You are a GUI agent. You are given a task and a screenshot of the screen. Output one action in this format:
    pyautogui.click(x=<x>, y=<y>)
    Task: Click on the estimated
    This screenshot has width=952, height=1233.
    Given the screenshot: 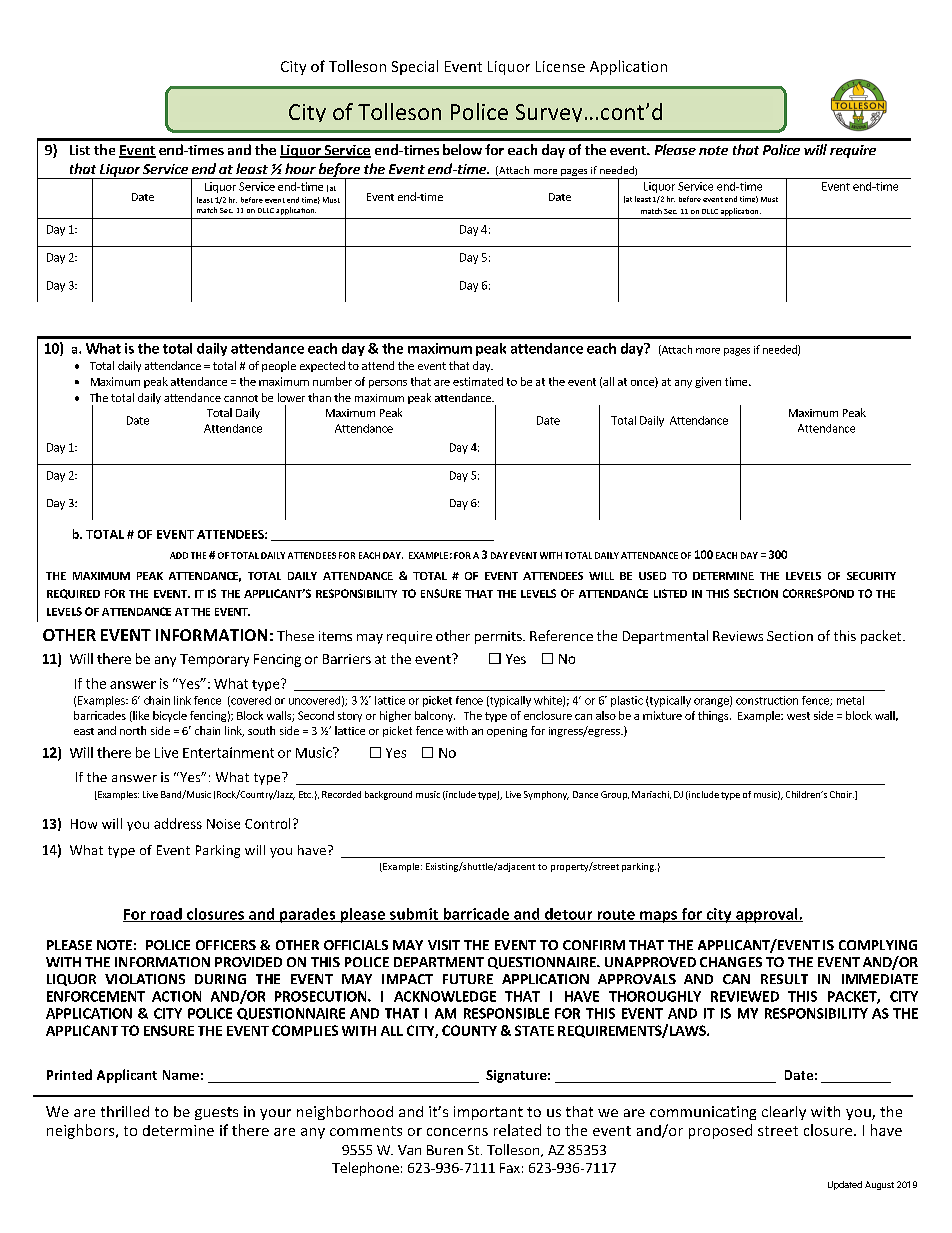 What is the action you would take?
    pyautogui.click(x=478, y=381)
